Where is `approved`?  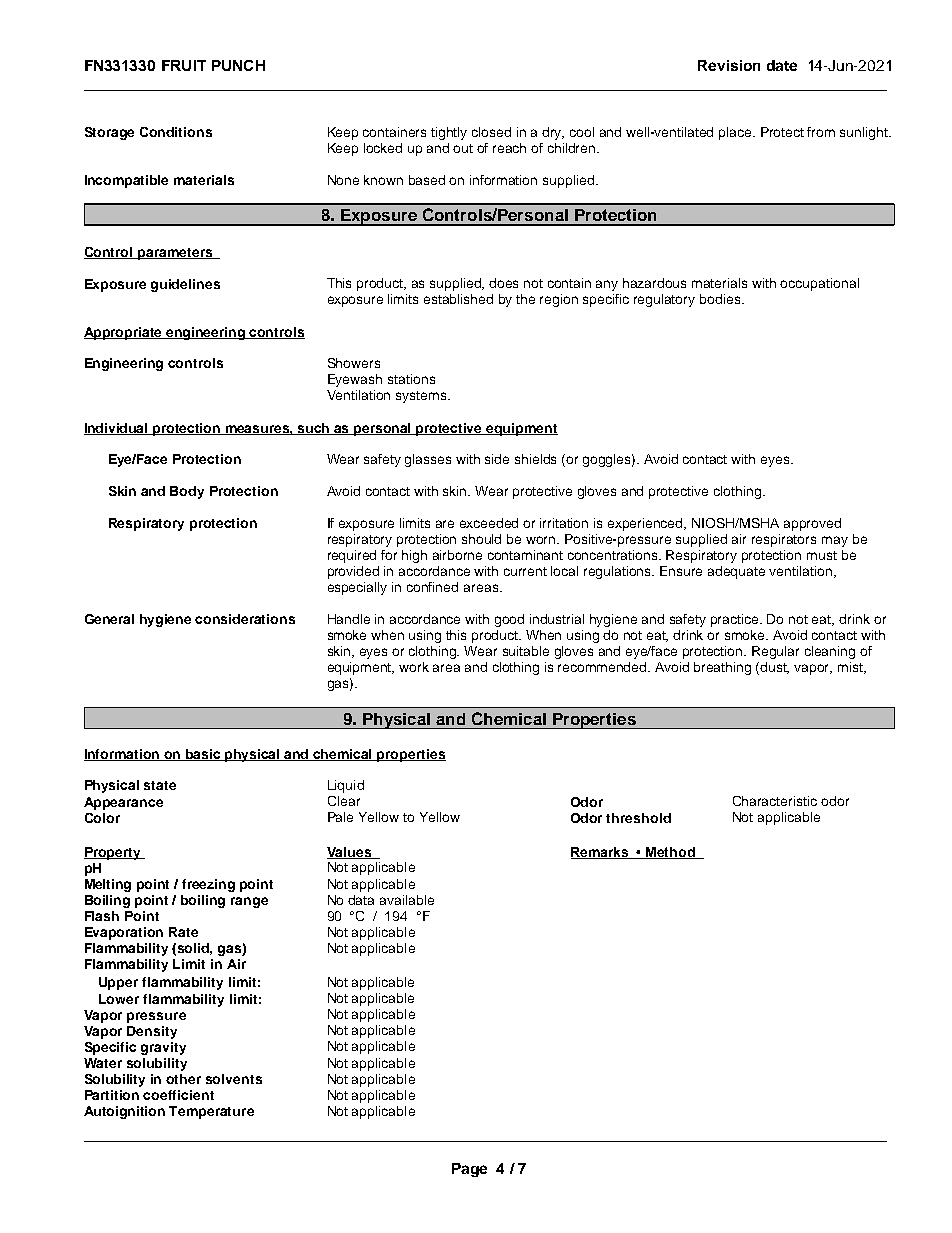
approved is located at coordinates (812, 524).
